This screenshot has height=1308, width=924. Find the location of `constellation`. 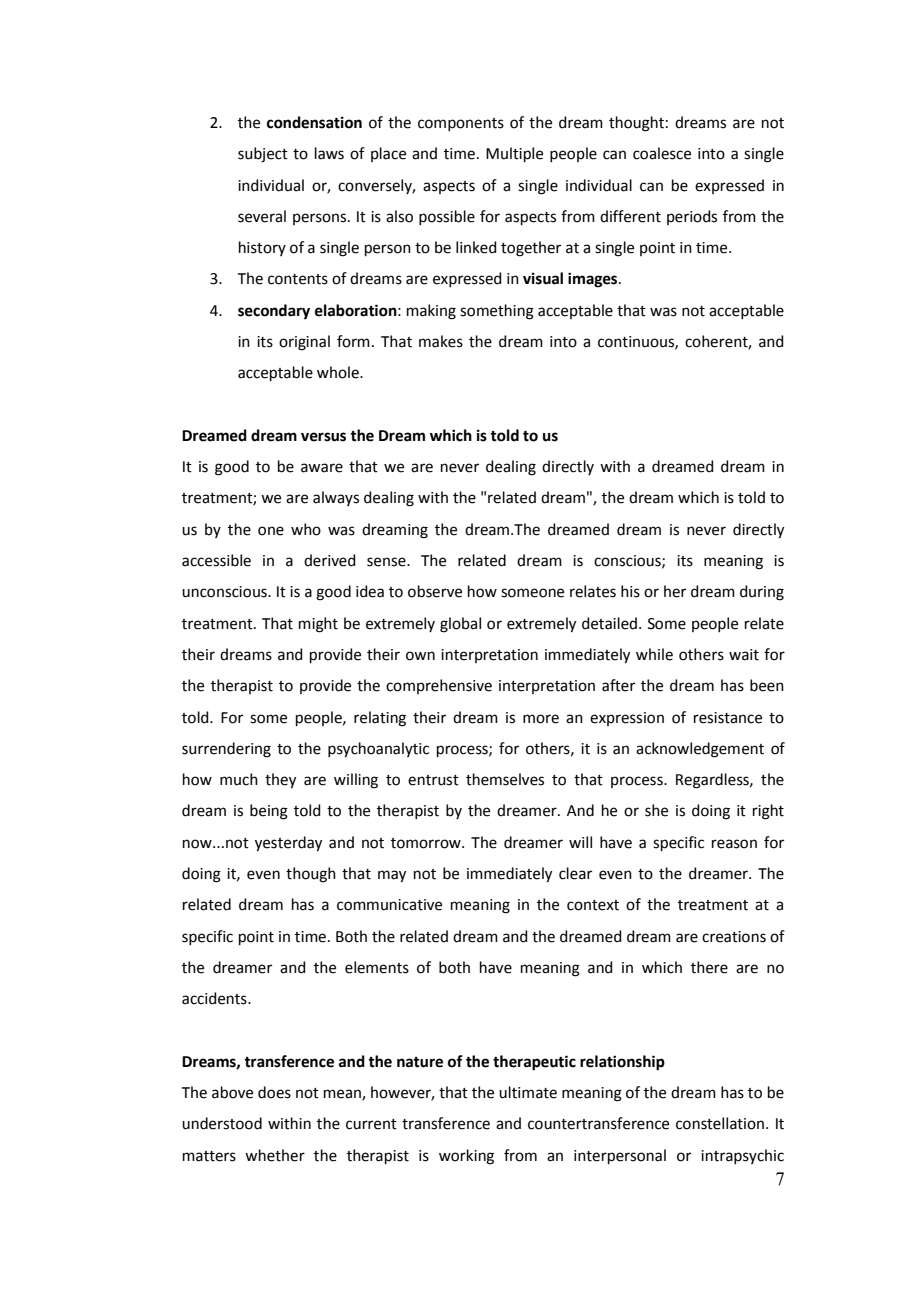

constellation is located at coordinates (720, 1123).
